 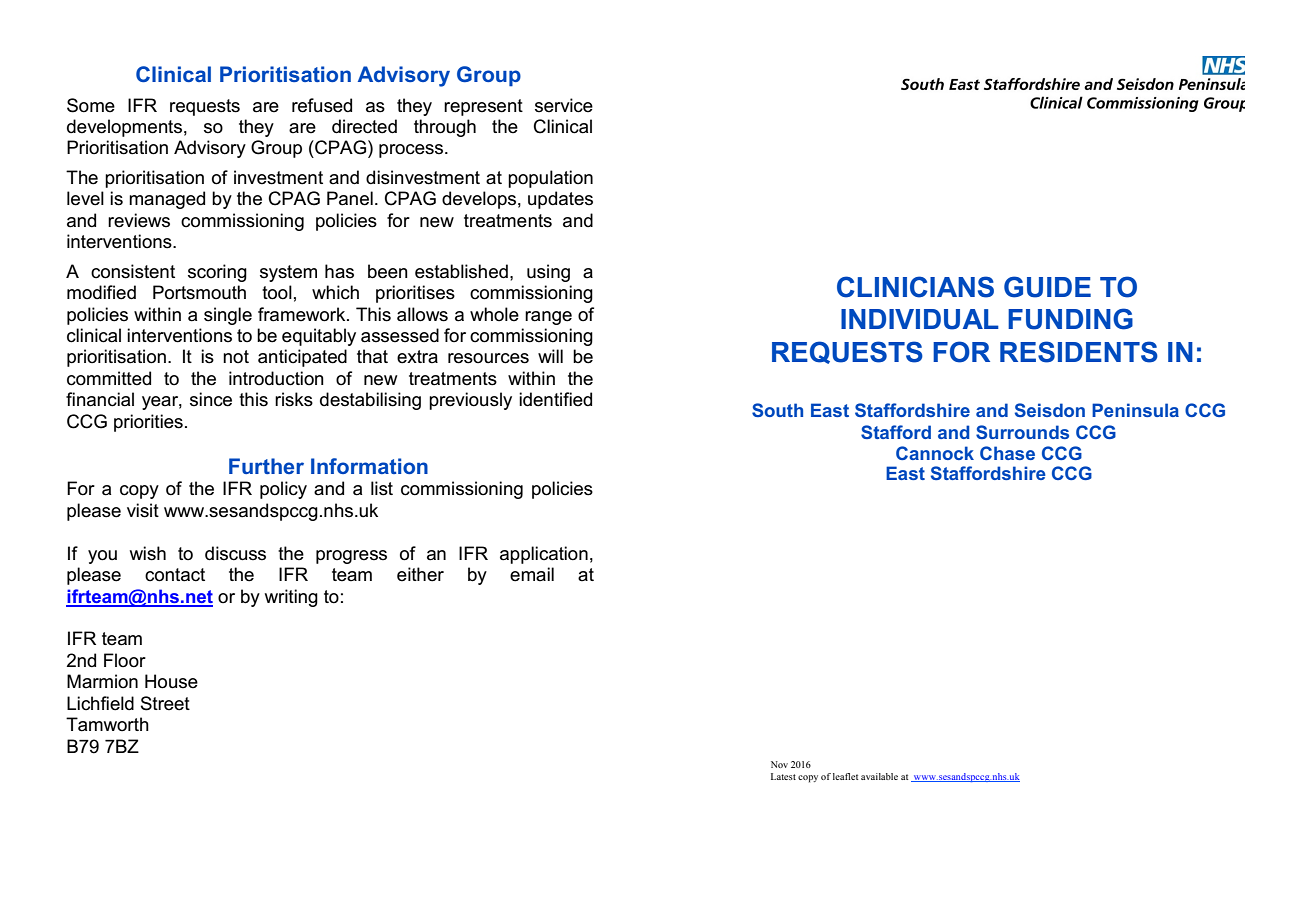 What do you see at coordinates (322, 105) in the image?
I see `refused` at bounding box center [322, 105].
